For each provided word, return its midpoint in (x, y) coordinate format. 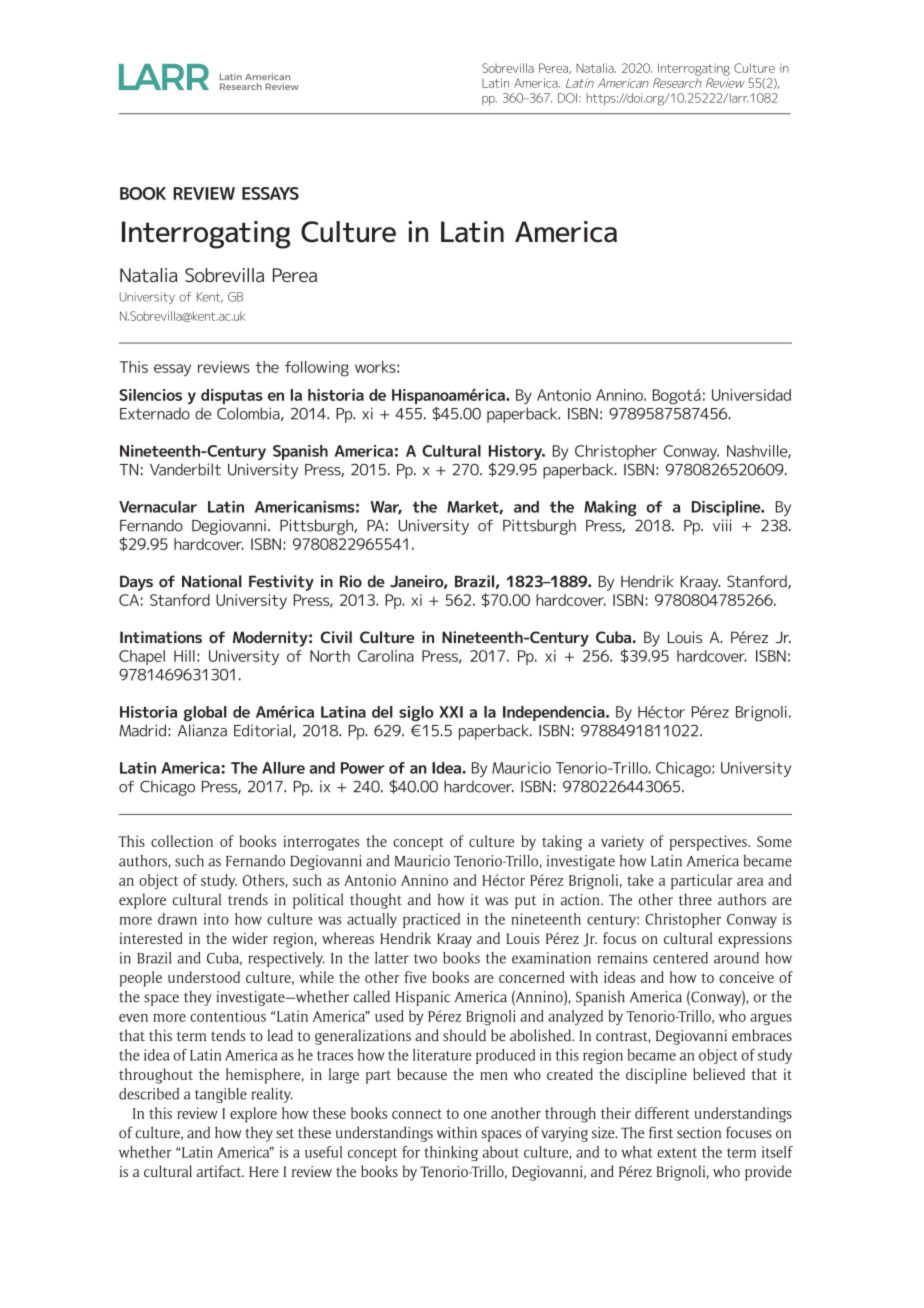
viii (722, 525)
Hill (184, 656)
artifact (220, 1171)
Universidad (751, 395)
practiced (431, 920)
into (216, 919)
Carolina (386, 656)
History (517, 454)
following (317, 369)
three (695, 899)
